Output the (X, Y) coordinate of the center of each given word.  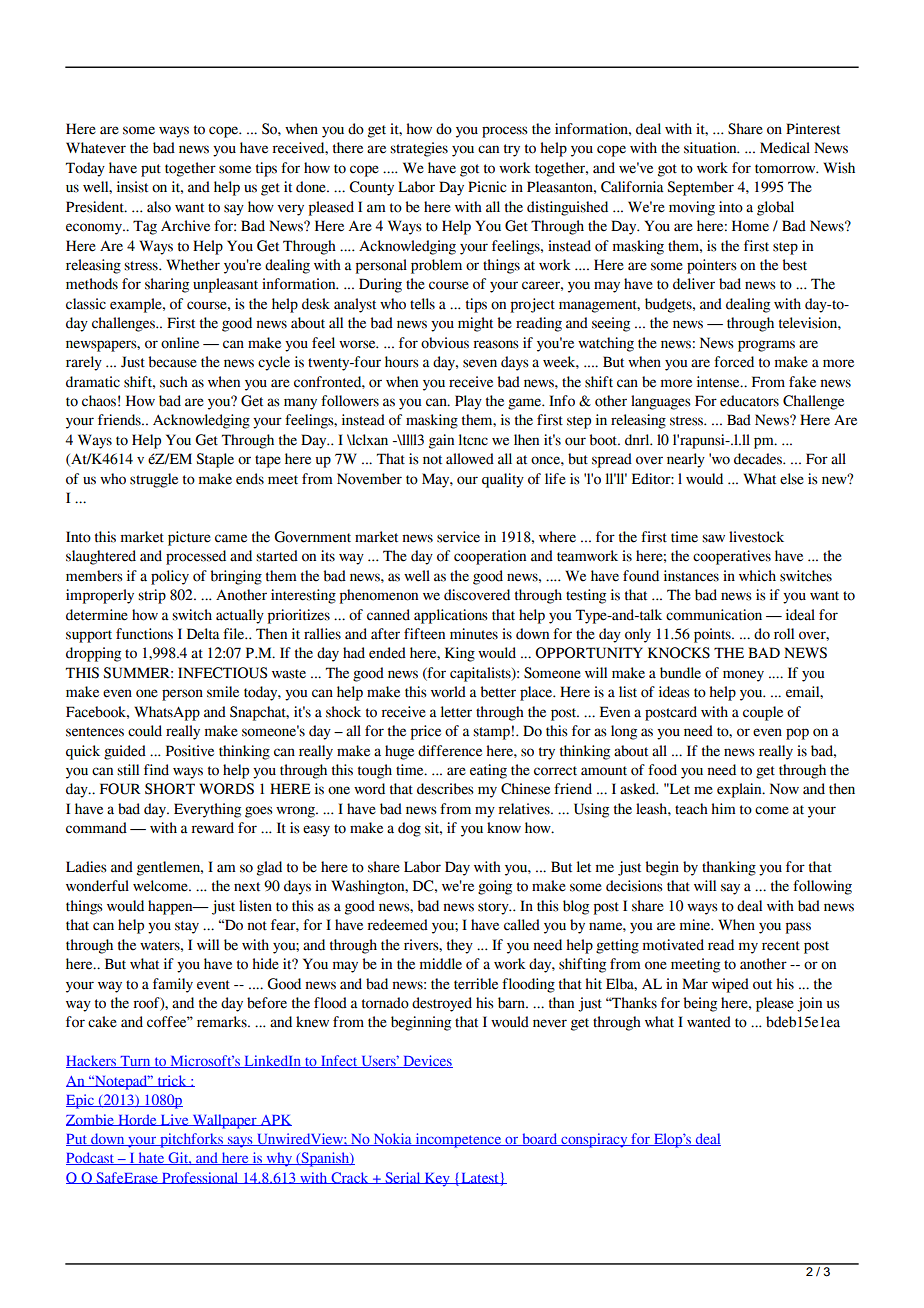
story (494, 908)
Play (468, 402)
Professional (200, 1178)
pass (798, 928)
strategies (419, 149)
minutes (474, 634)
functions (144, 634)
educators (749, 401)
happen (171, 907)
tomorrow (786, 169)
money (743, 676)
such (174, 382)
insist (132, 187)
